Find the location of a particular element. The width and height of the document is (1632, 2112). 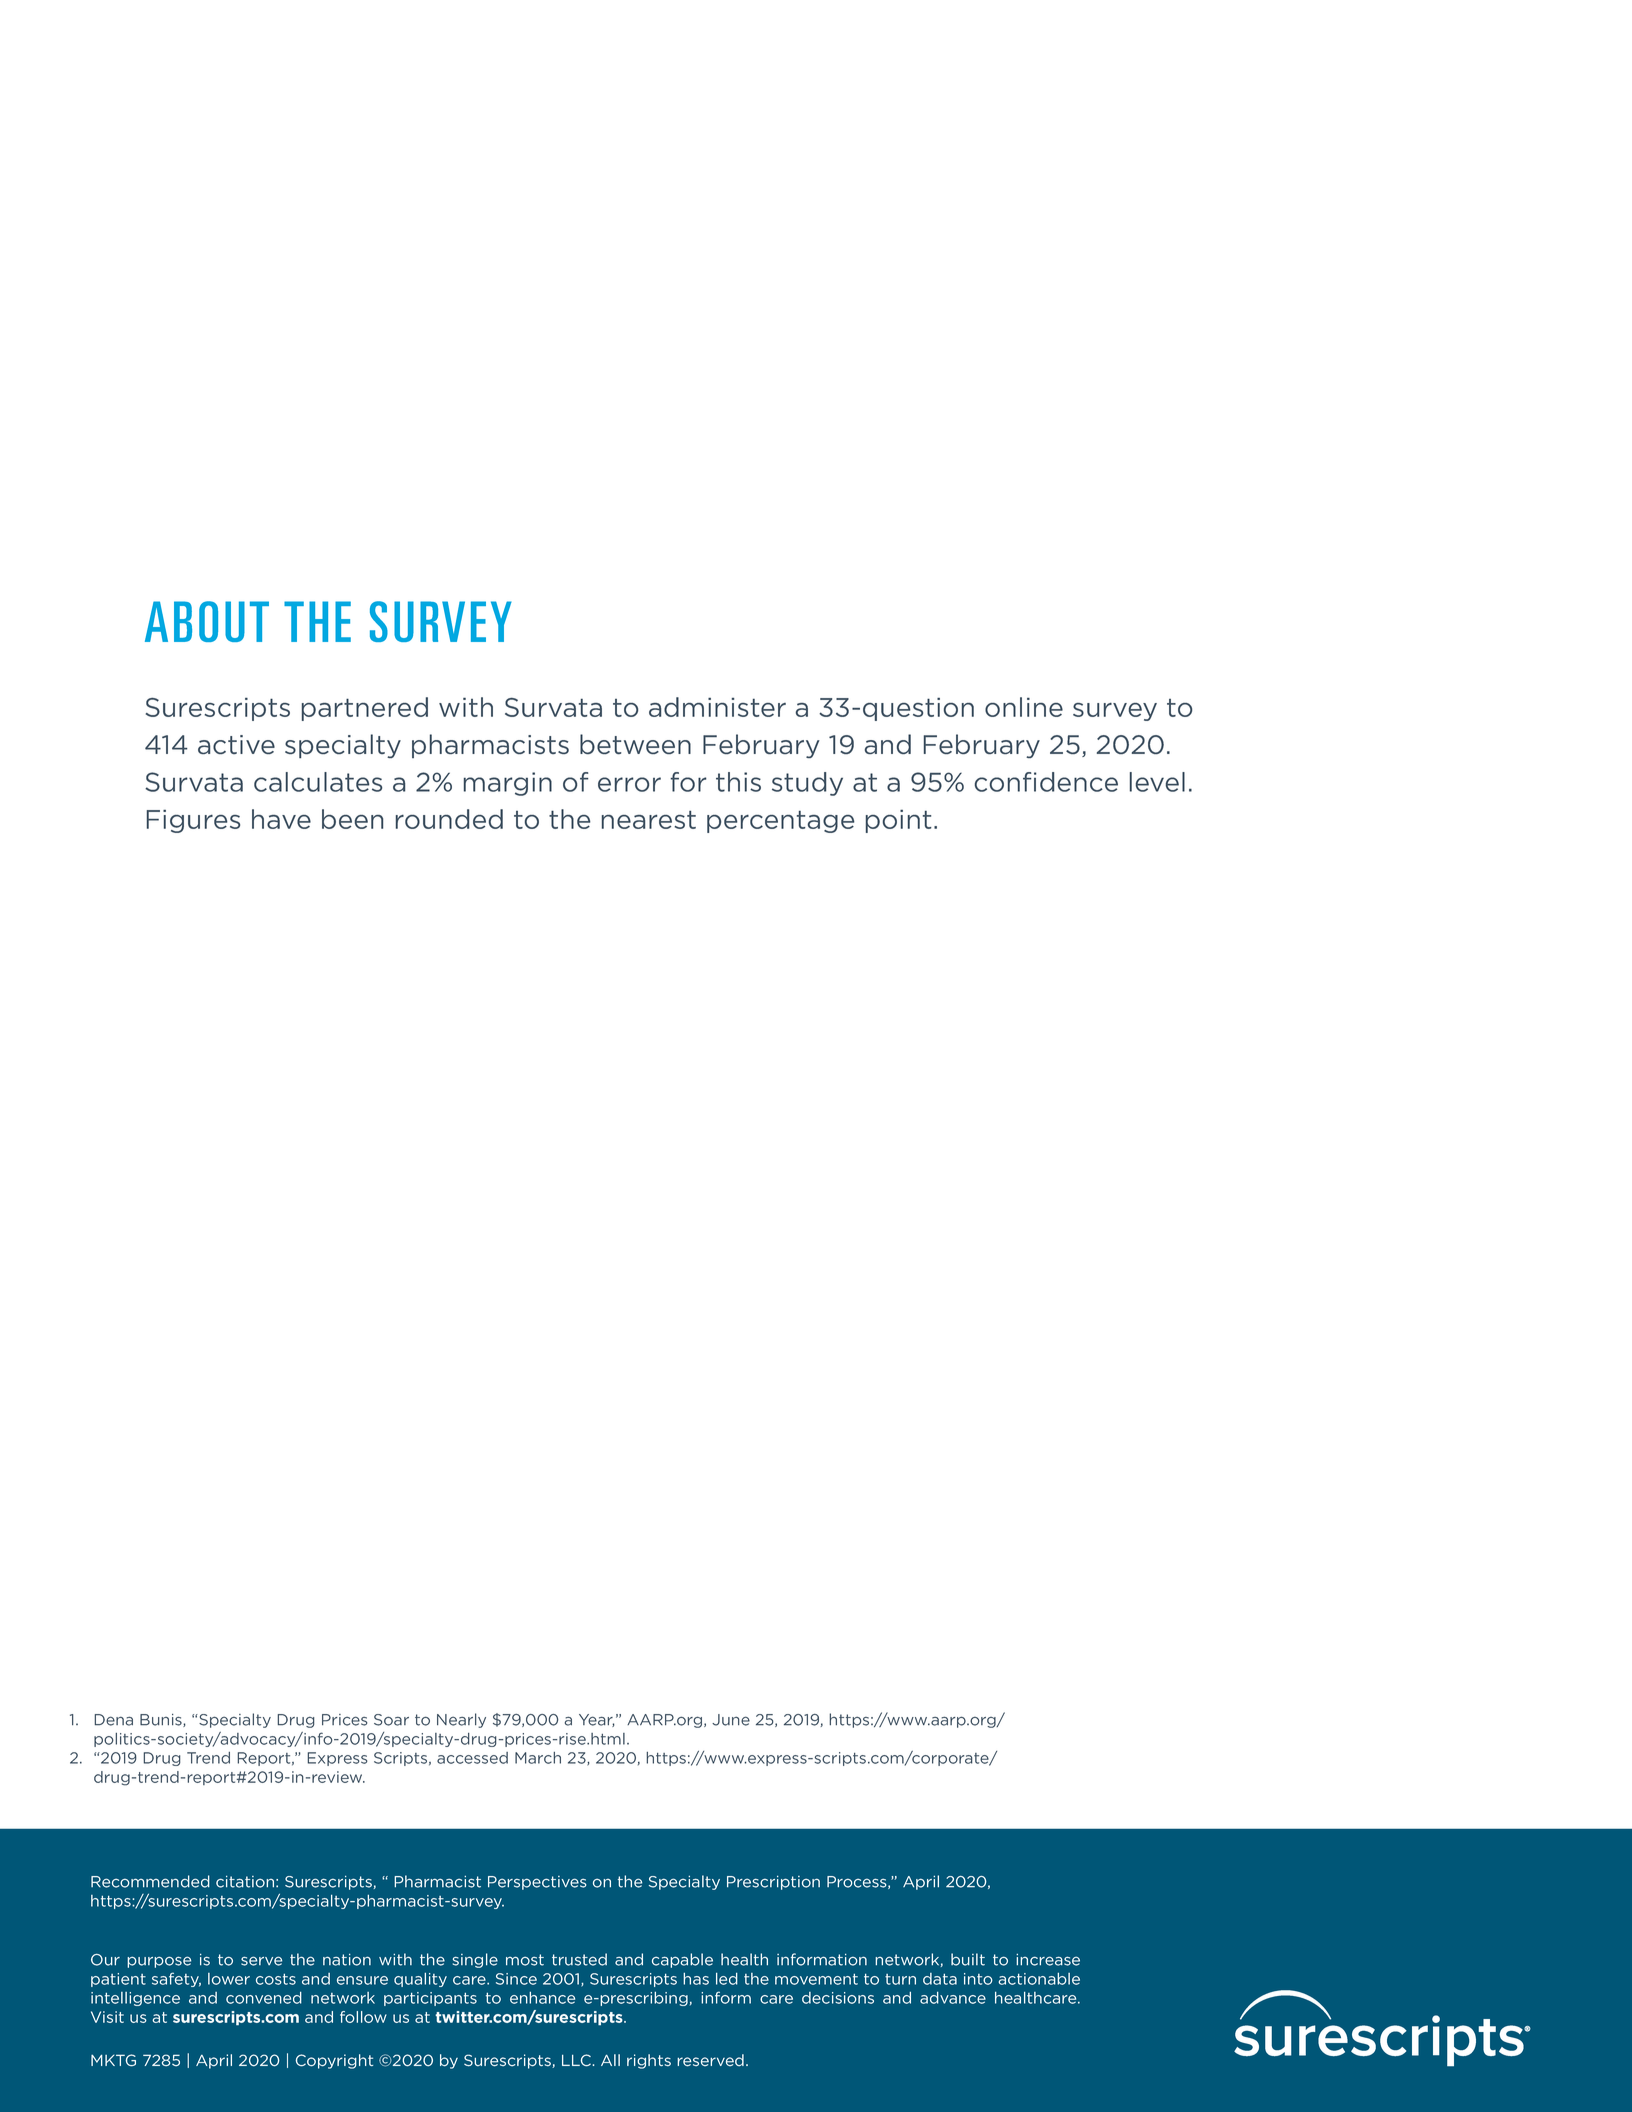

Dena is located at coordinates (114, 1720).
